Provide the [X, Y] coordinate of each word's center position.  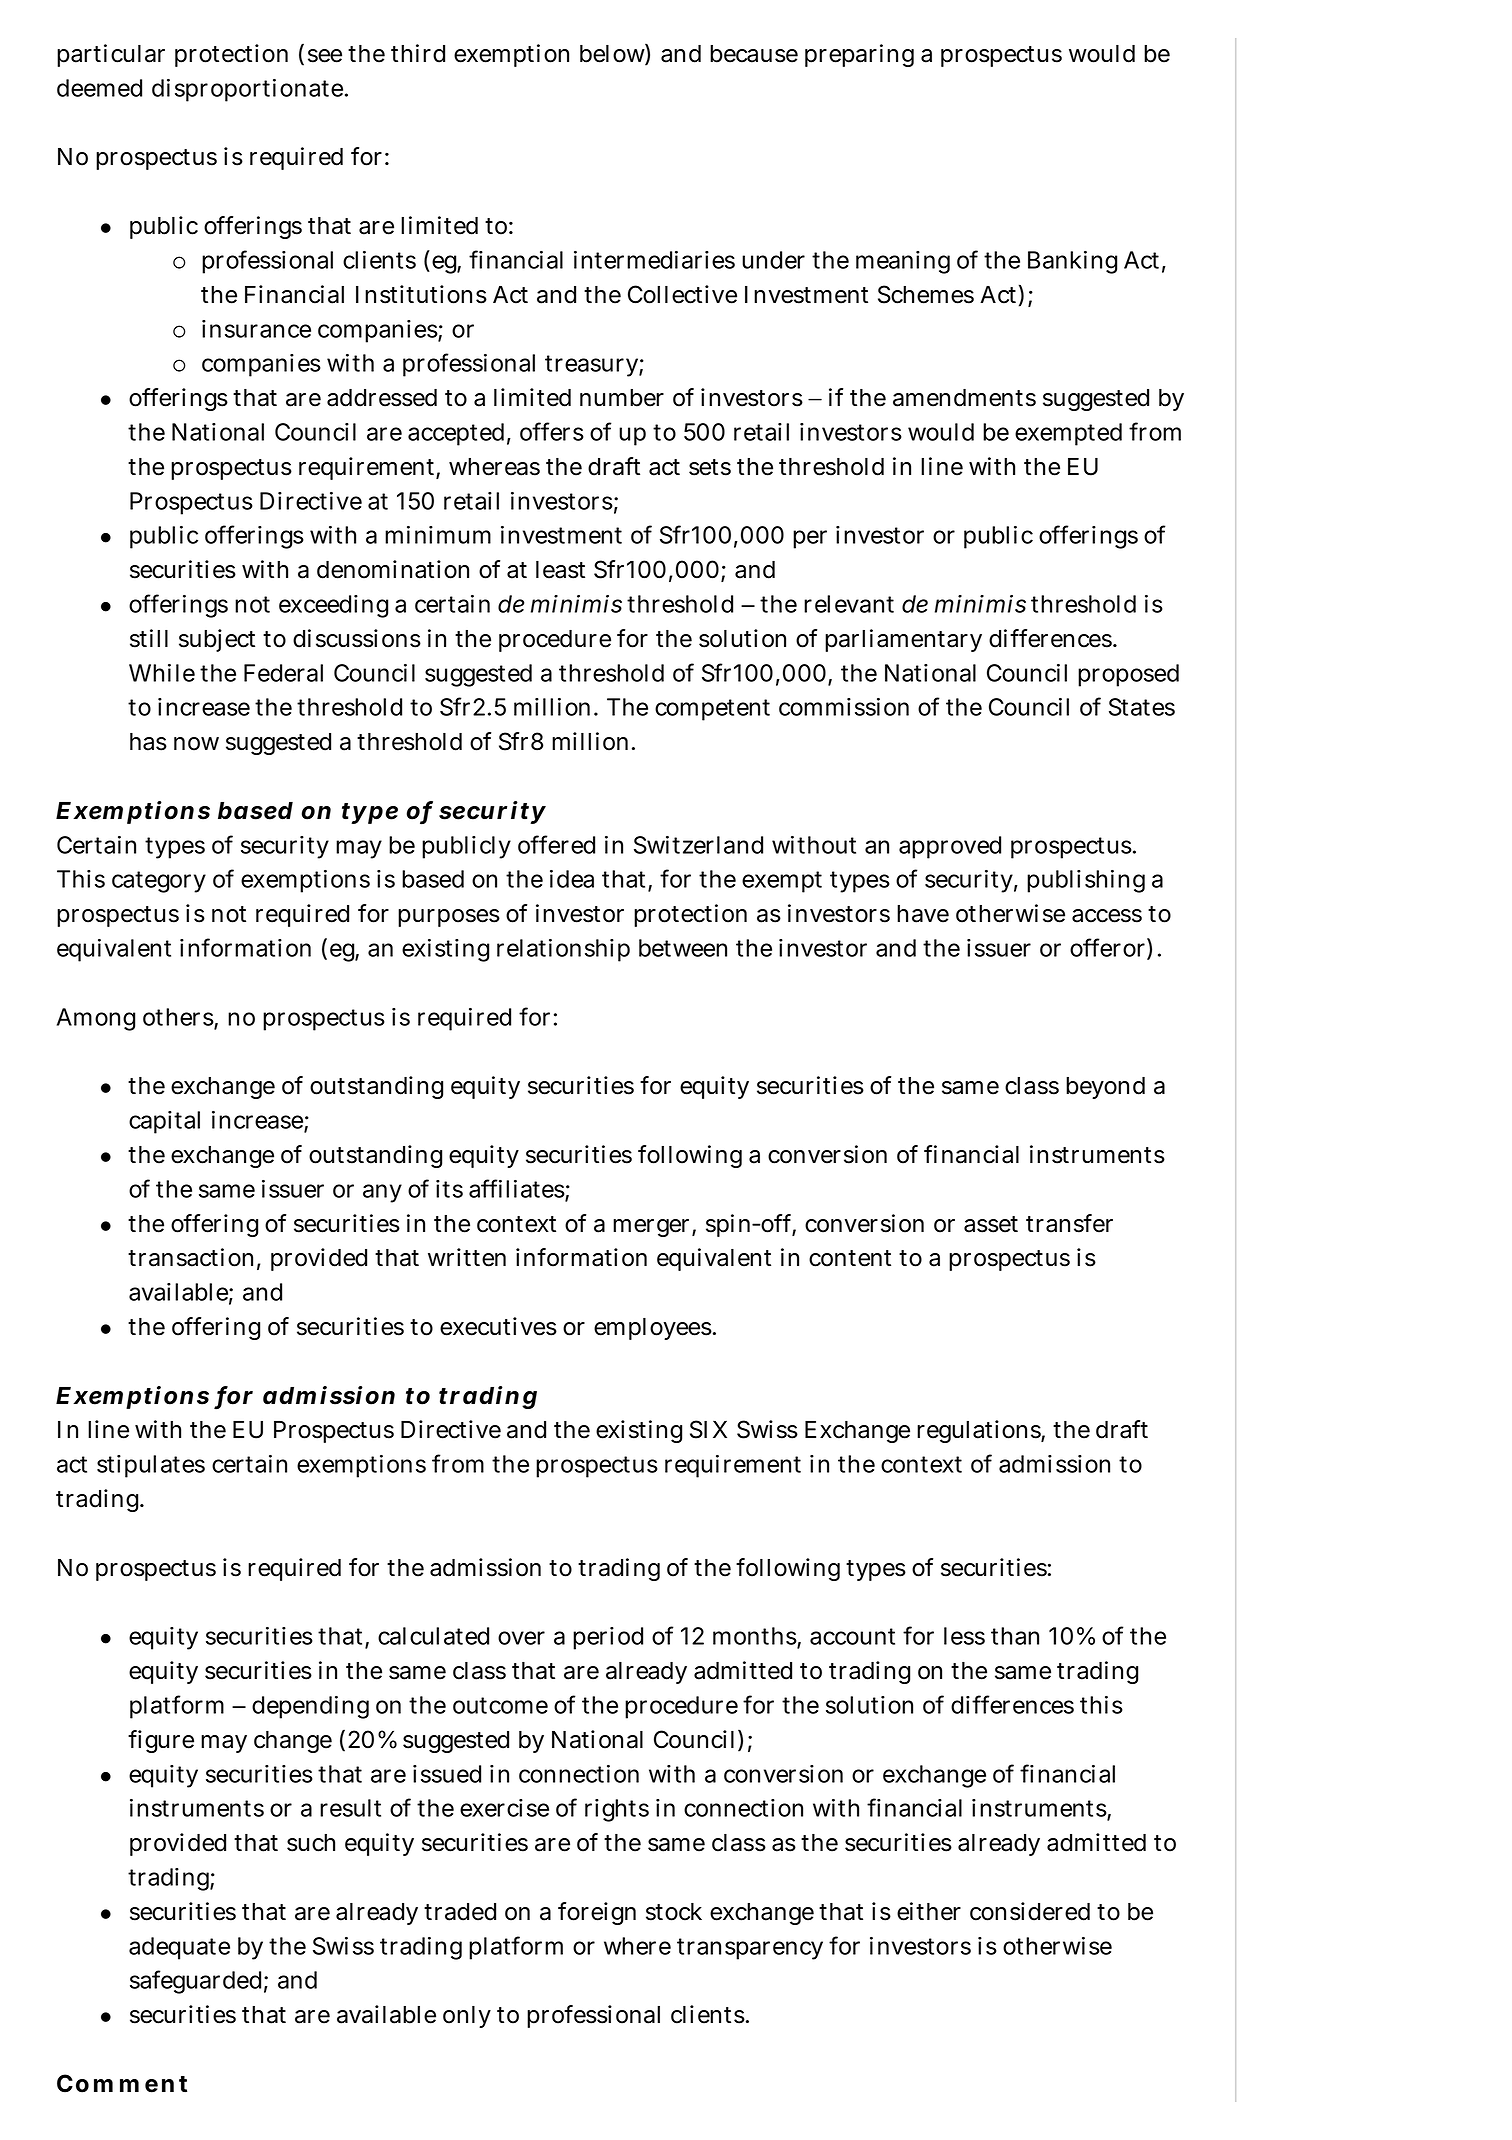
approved [950, 847]
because [754, 54]
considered [1030, 1911]
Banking [1072, 262]
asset [991, 1224]
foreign [597, 1913]
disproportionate [249, 90]
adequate [179, 1948]
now [196, 744]
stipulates [151, 1466]
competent [712, 710]
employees [654, 1329]
